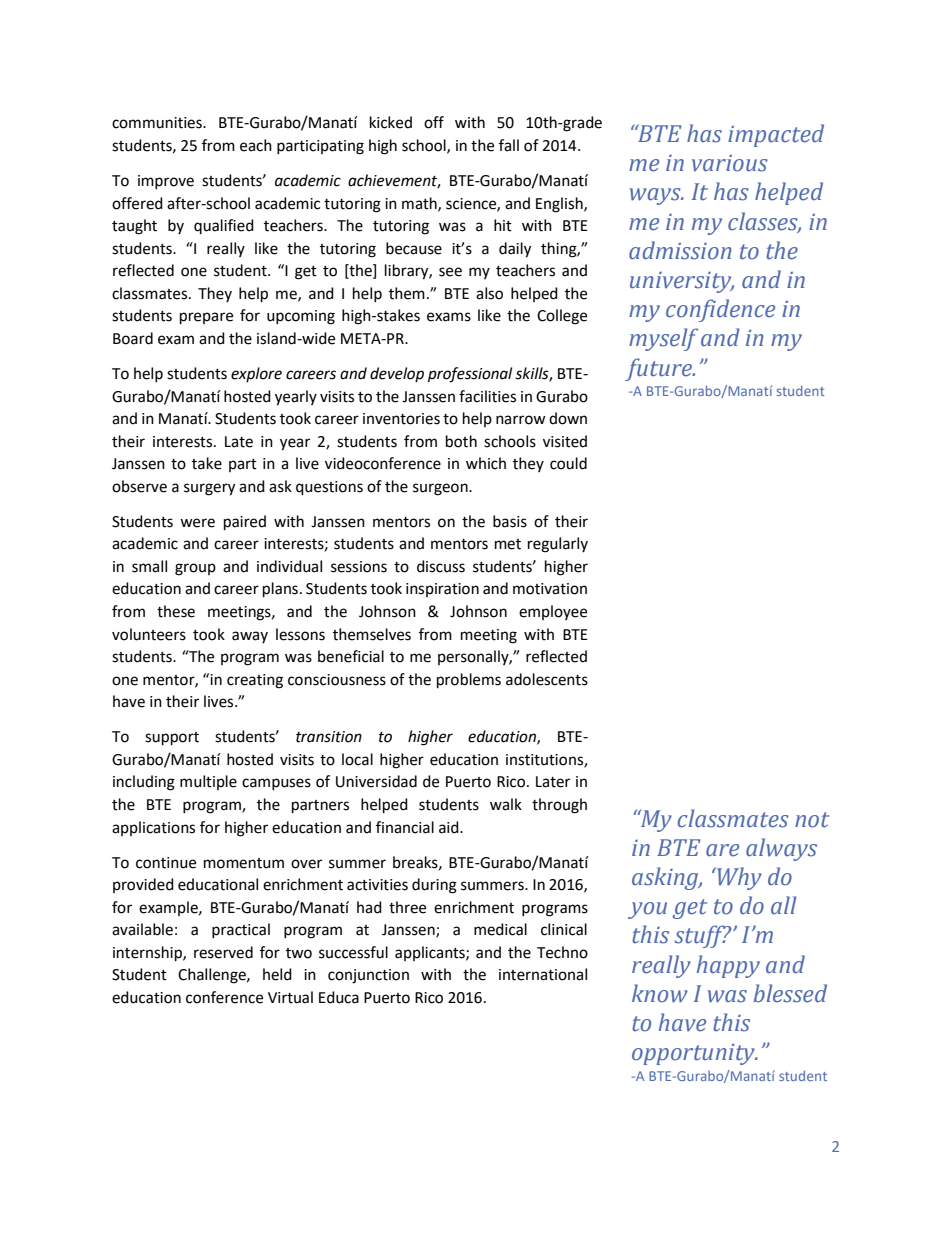 This screenshot has width=952, height=1233. Describe the element at coordinates (659, 369) in the screenshot. I see `future` at that location.
